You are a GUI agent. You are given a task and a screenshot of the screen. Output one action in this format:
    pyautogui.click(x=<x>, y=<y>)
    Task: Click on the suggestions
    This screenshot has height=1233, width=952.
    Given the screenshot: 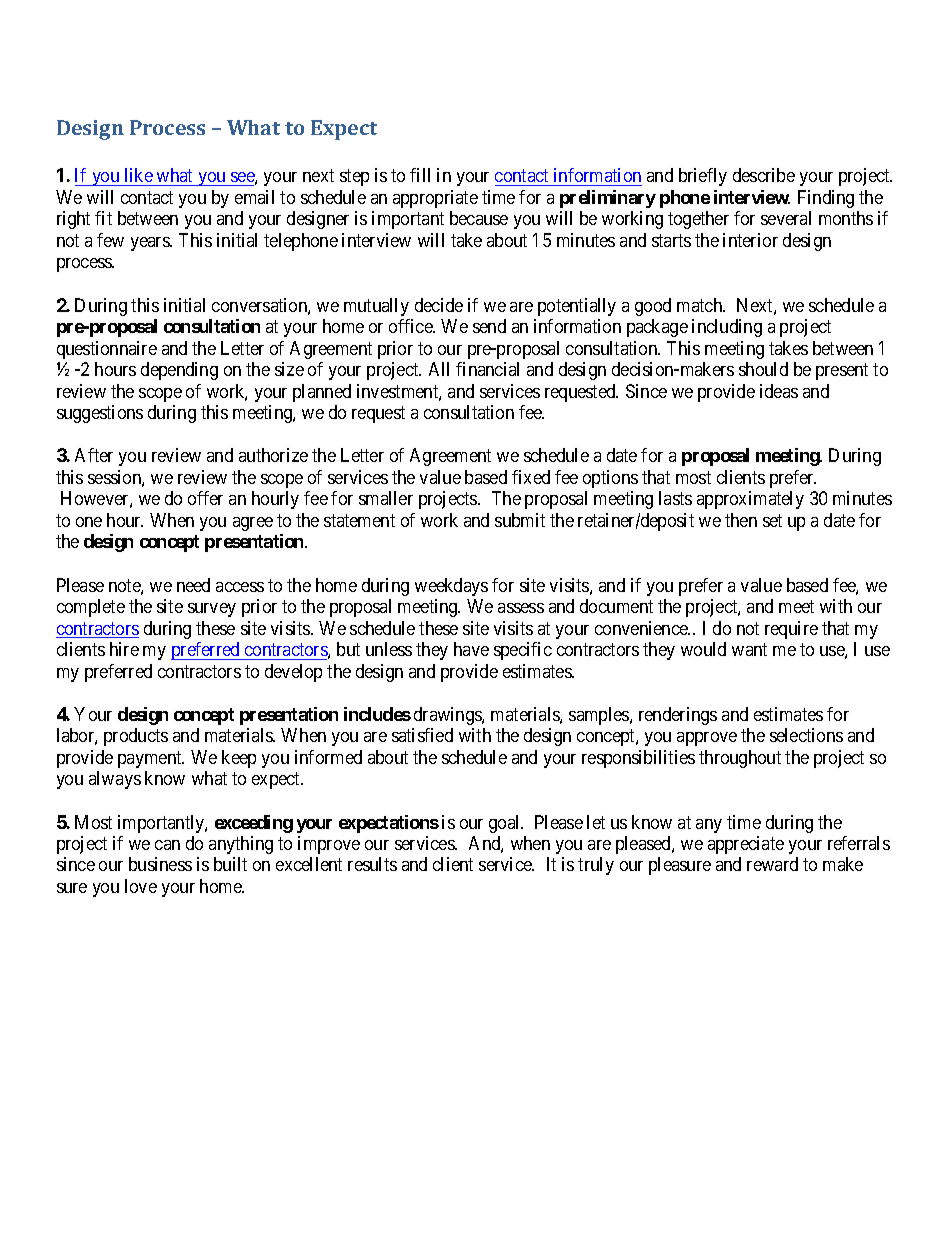 What is the action you would take?
    pyautogui.click(x=100, y=414)
